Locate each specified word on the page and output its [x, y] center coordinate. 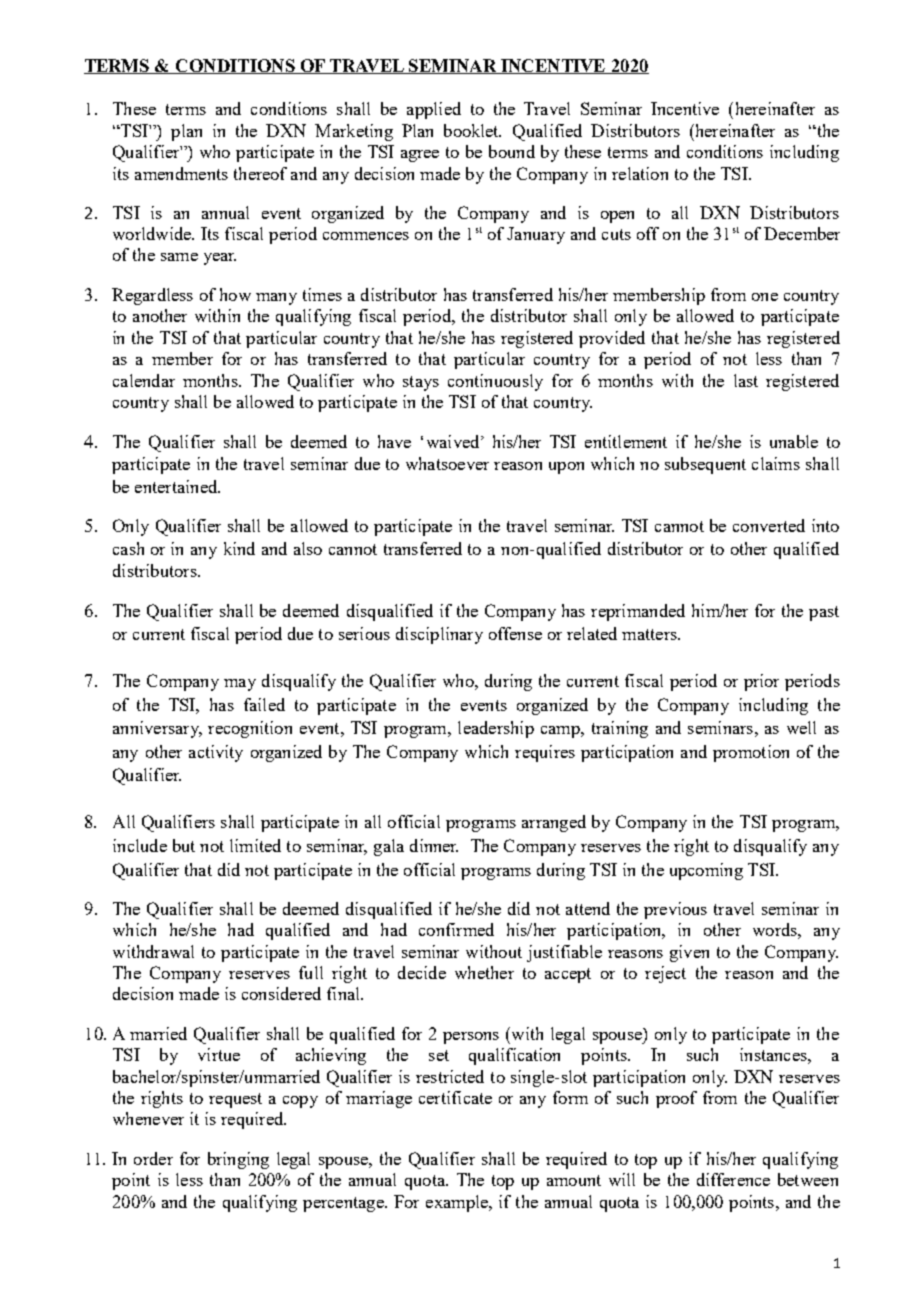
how [235, 294]
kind [239, 548]
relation [640, 173]
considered [281, 993]
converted [769, 525]
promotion [751, 753]
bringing [238, 1160]
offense [515, 633]
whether [484, 972]
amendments [181, 173]
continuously [495, 382]
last [746, 380]
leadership [496, 729]
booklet [472, 130]
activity [216, 753]
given [689, 953]
